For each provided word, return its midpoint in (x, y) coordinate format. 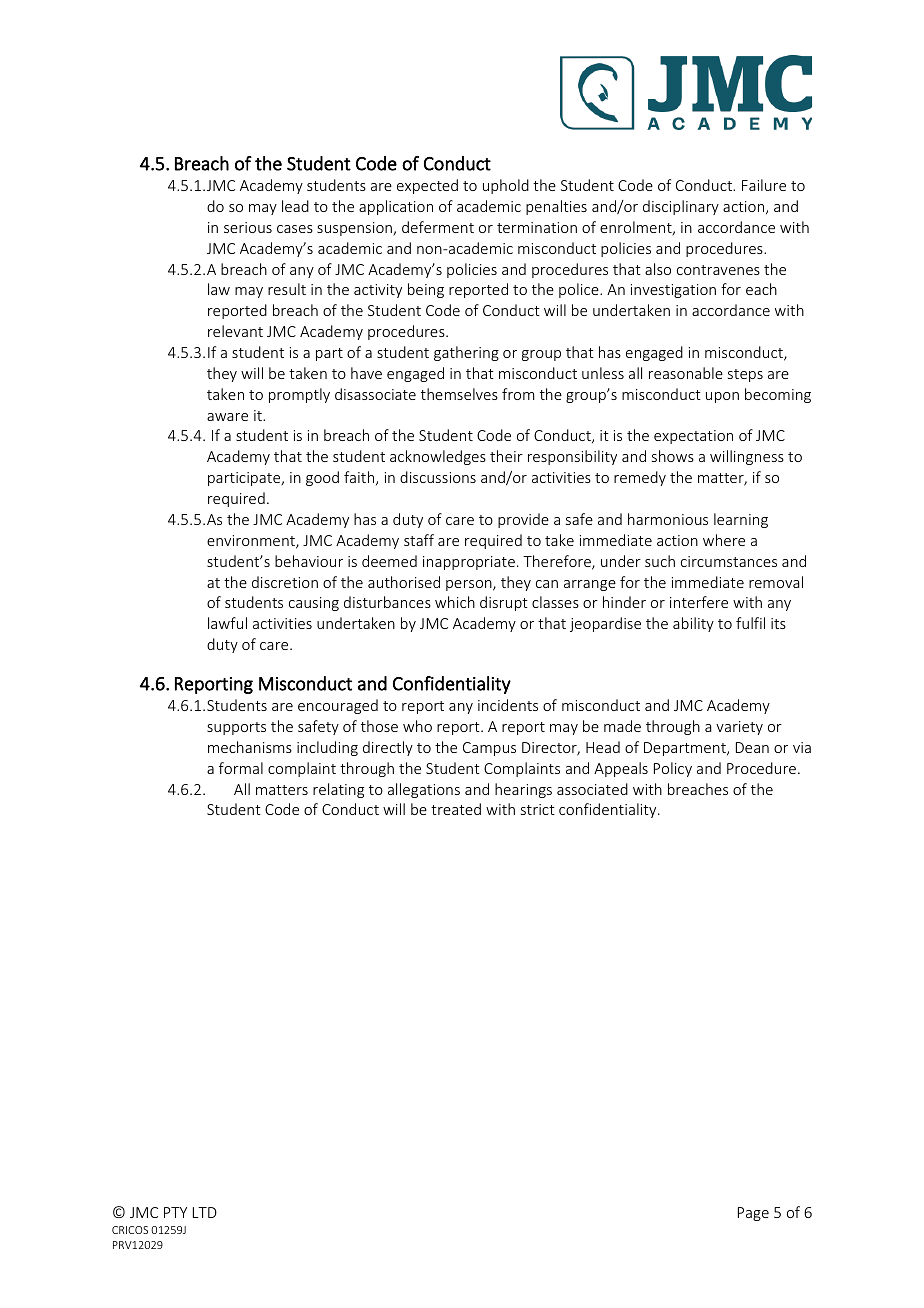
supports (236, 728)
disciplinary (681, 207)
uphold (506, 186)
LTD (205, 1212)
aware (227, 417)
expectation (693, 437)
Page (753, 1214)
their (506, 456)
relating (338, 790)
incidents (508, 705)
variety (739, 728)
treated (456, 809)
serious (248, 227)
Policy (673, 769)
